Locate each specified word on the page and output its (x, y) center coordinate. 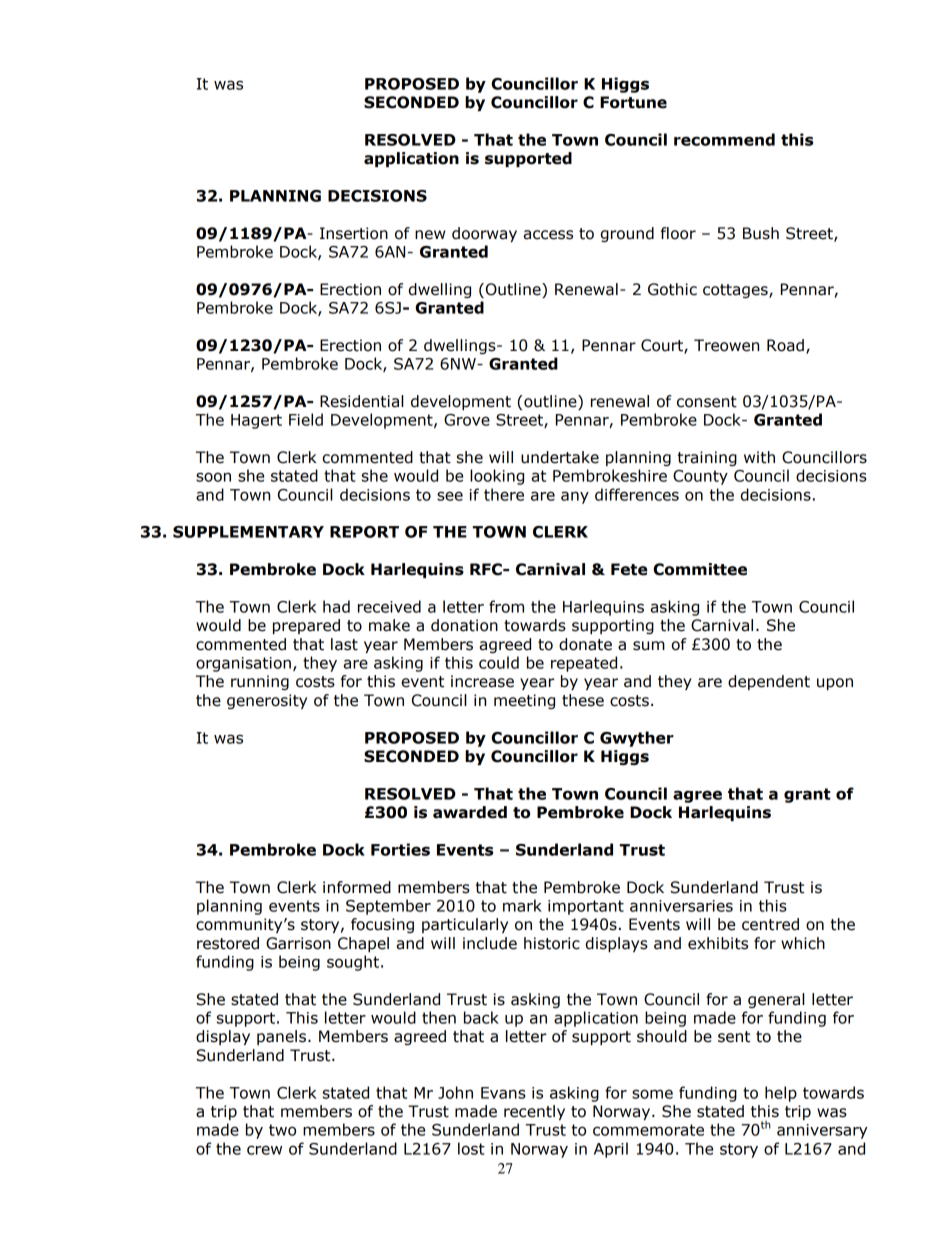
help (781, 1094)
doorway (484, 234)
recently (534, 1112)
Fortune (633, 102)
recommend (724, 139)
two (282, 1130)
